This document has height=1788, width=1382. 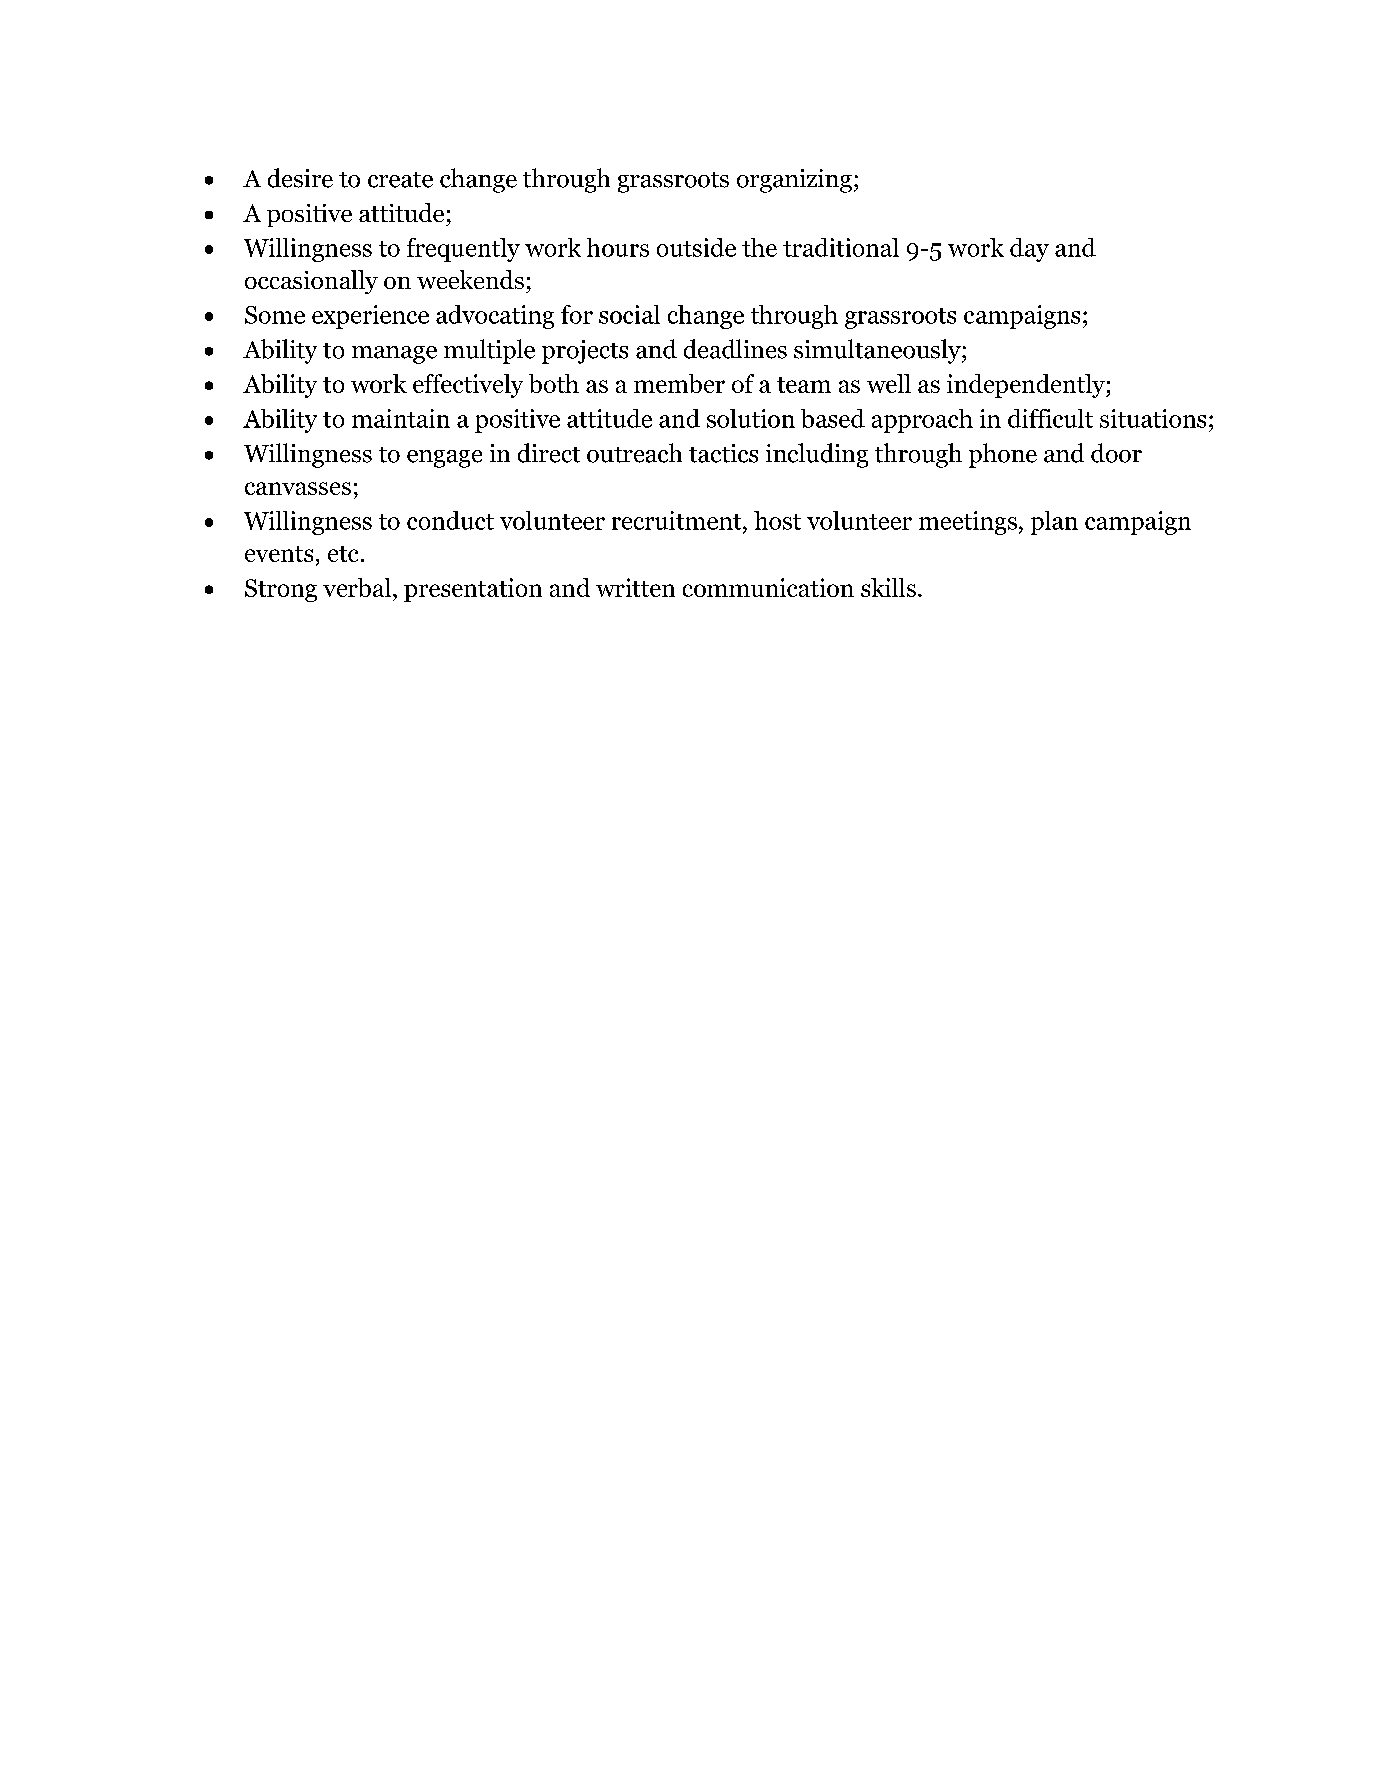 What do you see at coordinates (841, 247) in the document?
I see `traditional` at bounding box center [841, 247].
